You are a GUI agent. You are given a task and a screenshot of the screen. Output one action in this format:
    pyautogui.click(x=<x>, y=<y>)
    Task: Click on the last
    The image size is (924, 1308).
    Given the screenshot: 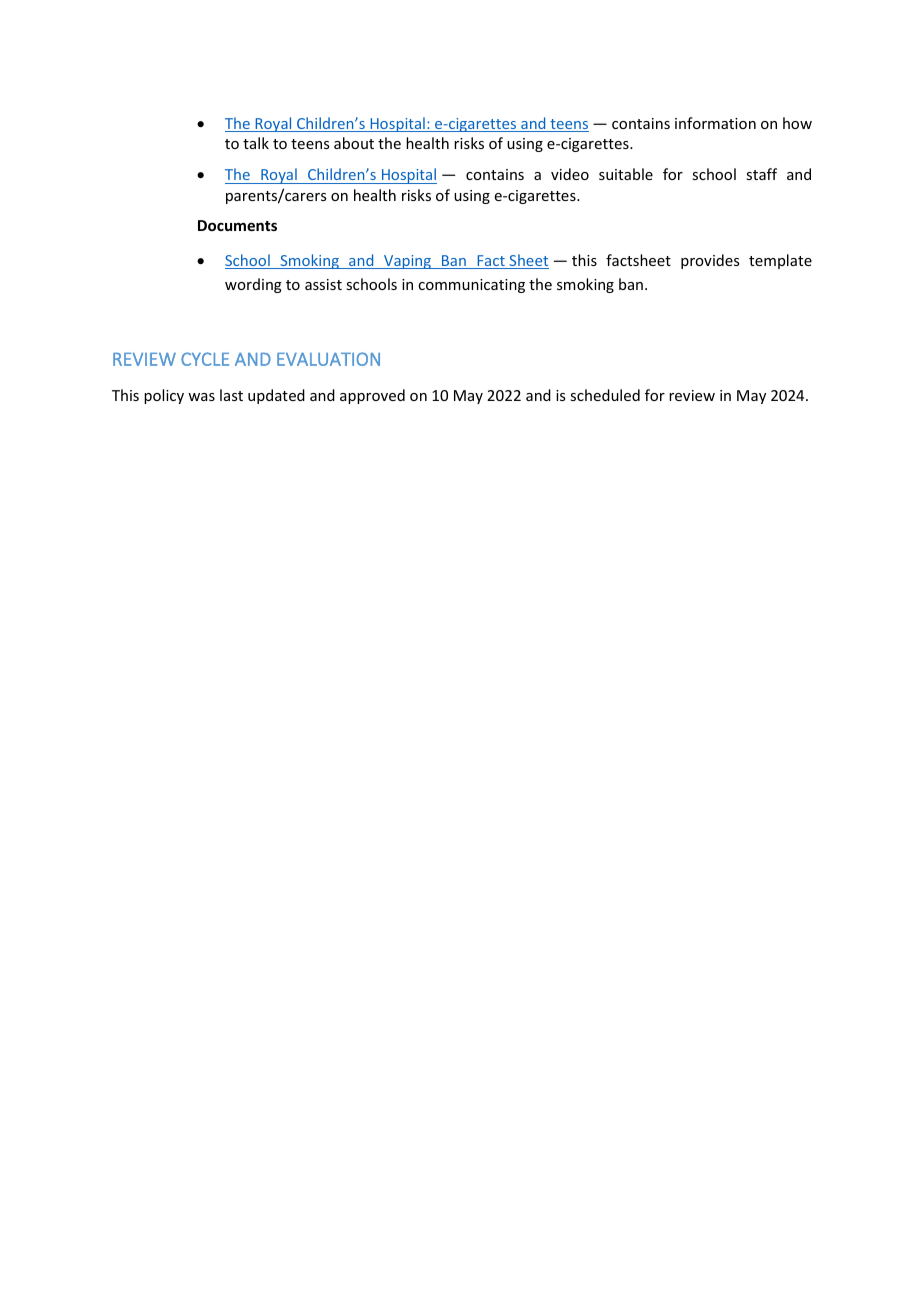 What is the action you would take?
    pyautogui.click(x=231, y=395)
